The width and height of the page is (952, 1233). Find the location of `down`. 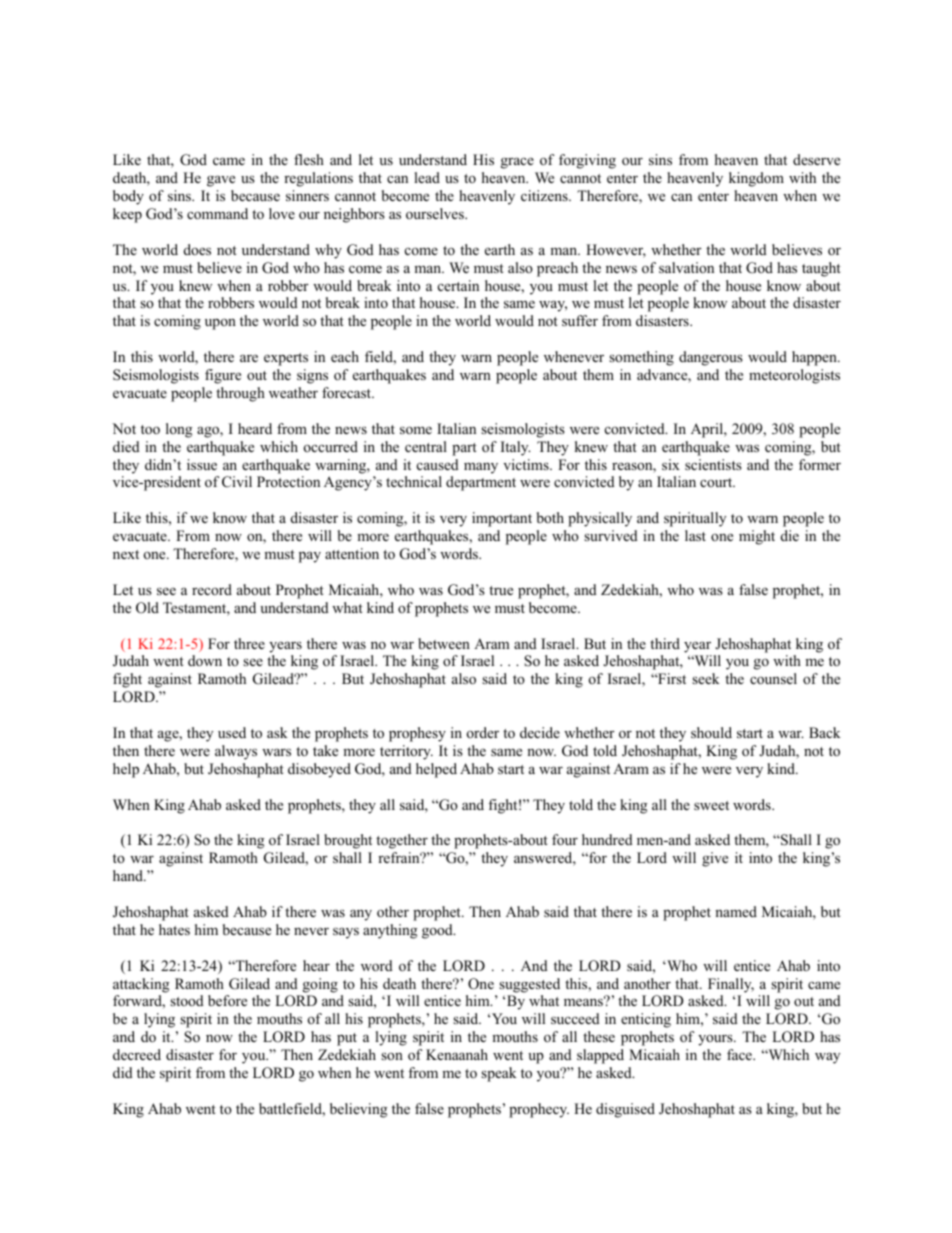

down is located at coordinates (205, 660).
